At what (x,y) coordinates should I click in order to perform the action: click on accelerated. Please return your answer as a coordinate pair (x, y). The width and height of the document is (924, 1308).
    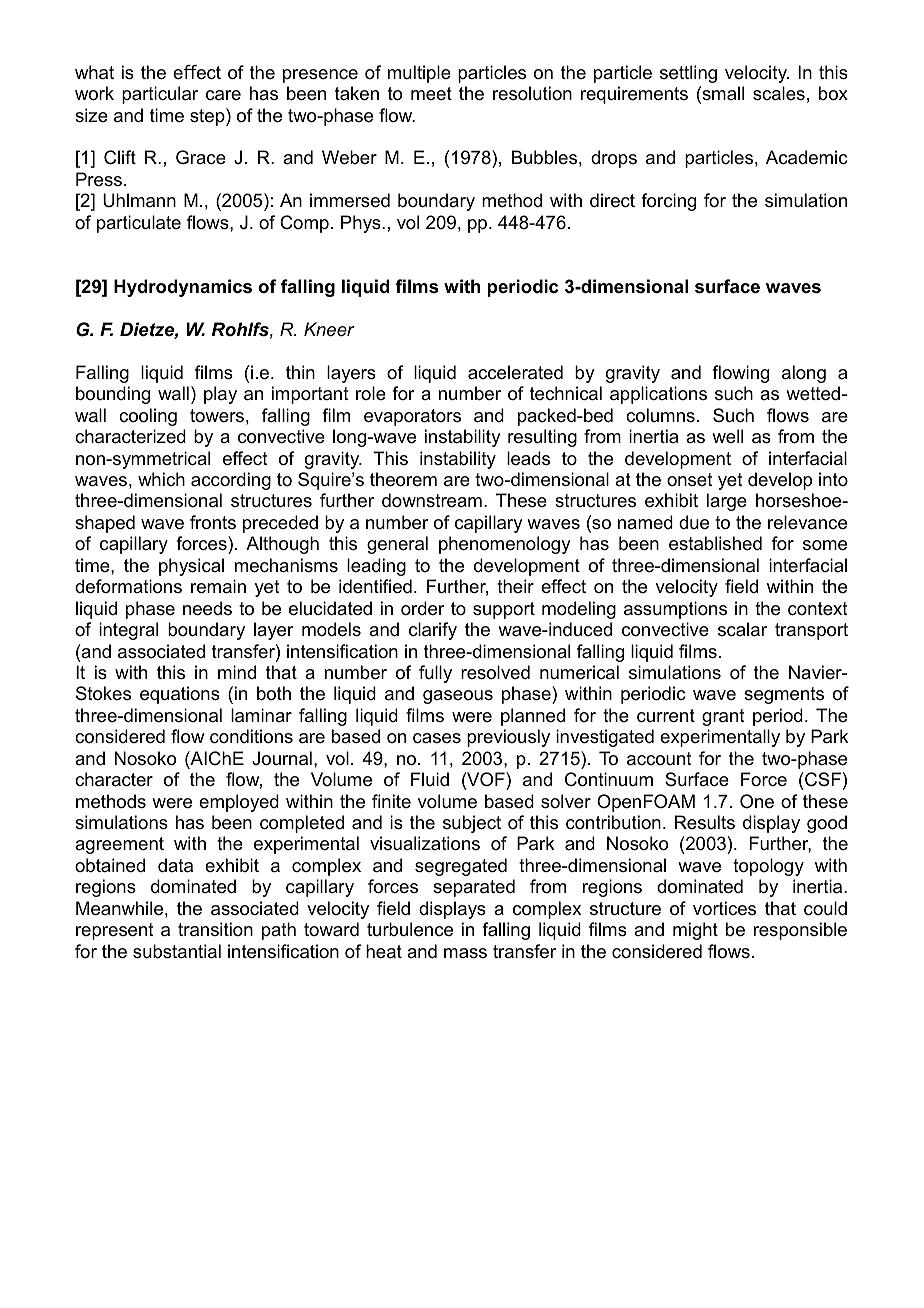
    Looking at the image, I should click on (515, 372).
